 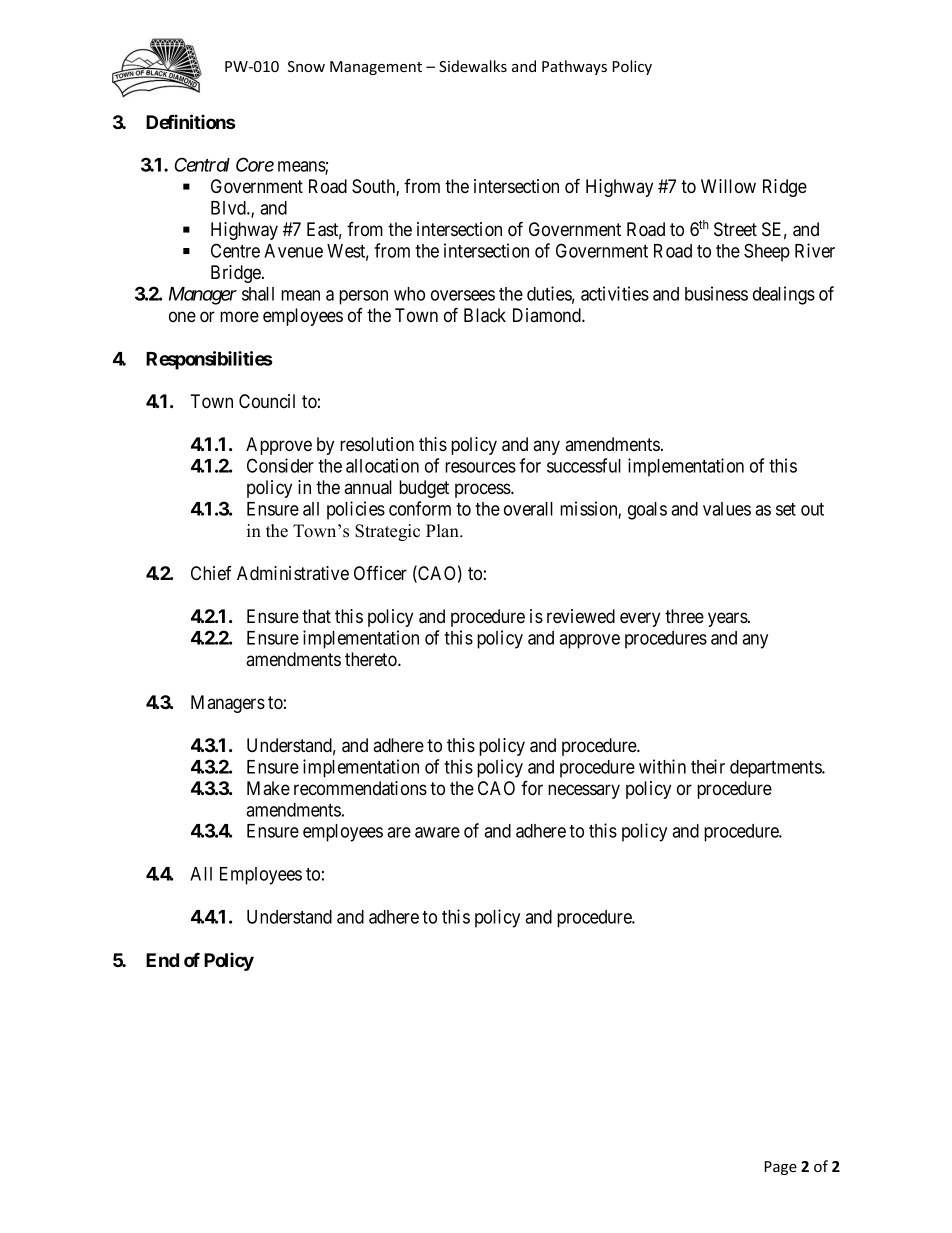 What do you see at coordinates (306, 66) in the screenshot?
I see `Snow` at bounding box center [306, 66].
